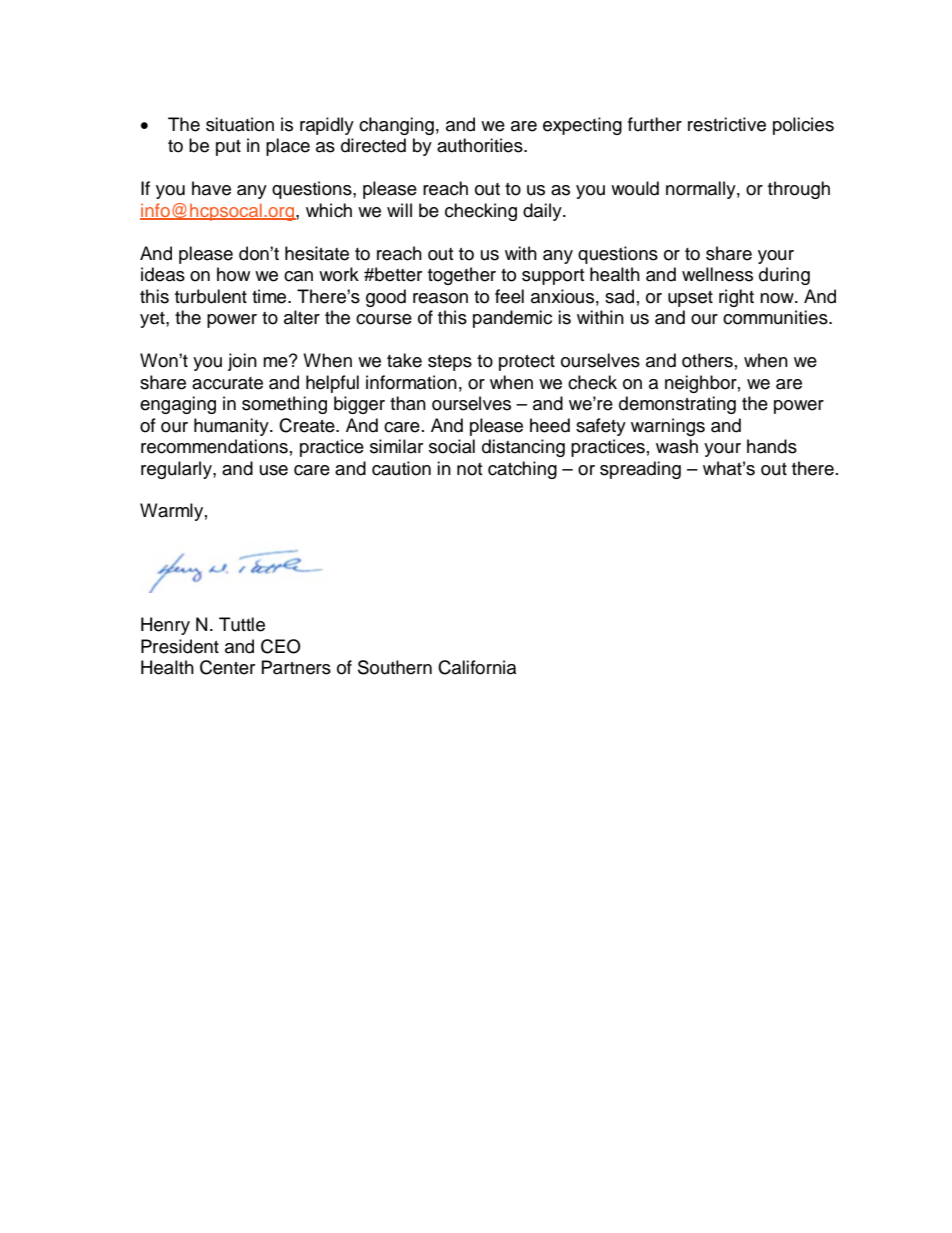 This document has width=952, height=1233. What do you see at coordinates (395, 667) in the document?
I see `Southern` at bounding box center [395, 667].
